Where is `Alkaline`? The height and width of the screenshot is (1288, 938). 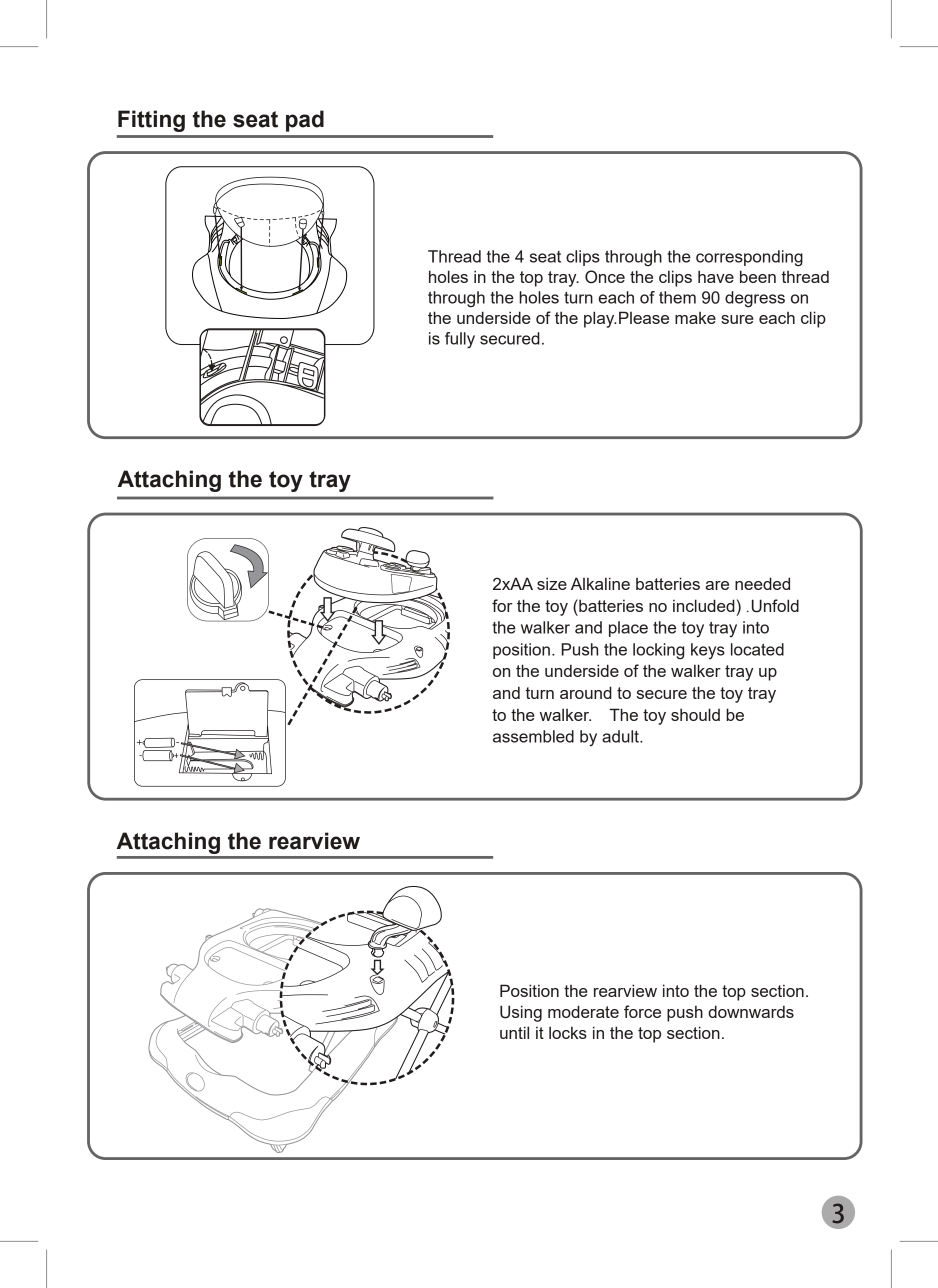
Alkaline is located at coordinates (600, 583).
